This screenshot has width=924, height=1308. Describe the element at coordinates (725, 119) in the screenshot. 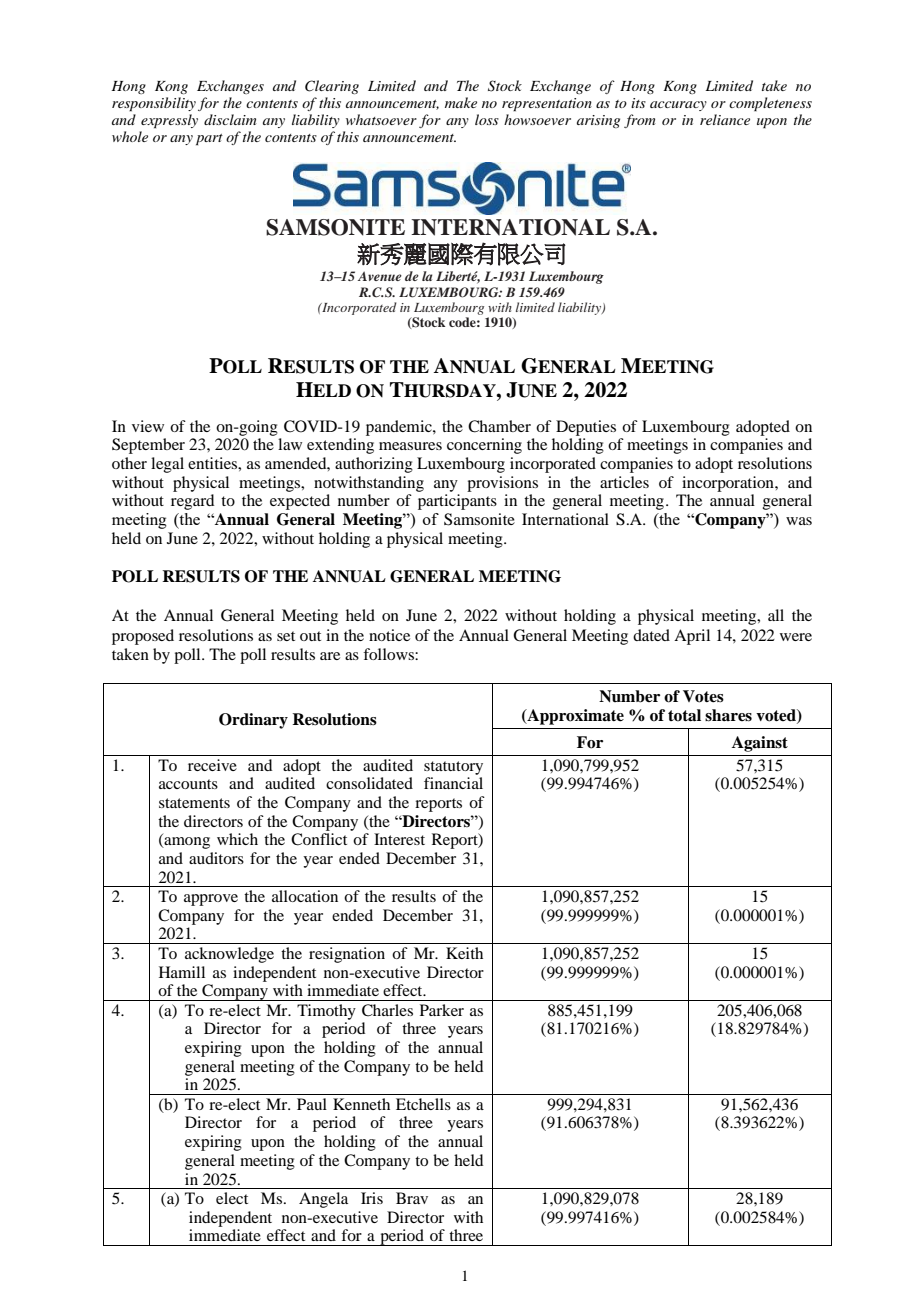

I see `reliance` at that location.
